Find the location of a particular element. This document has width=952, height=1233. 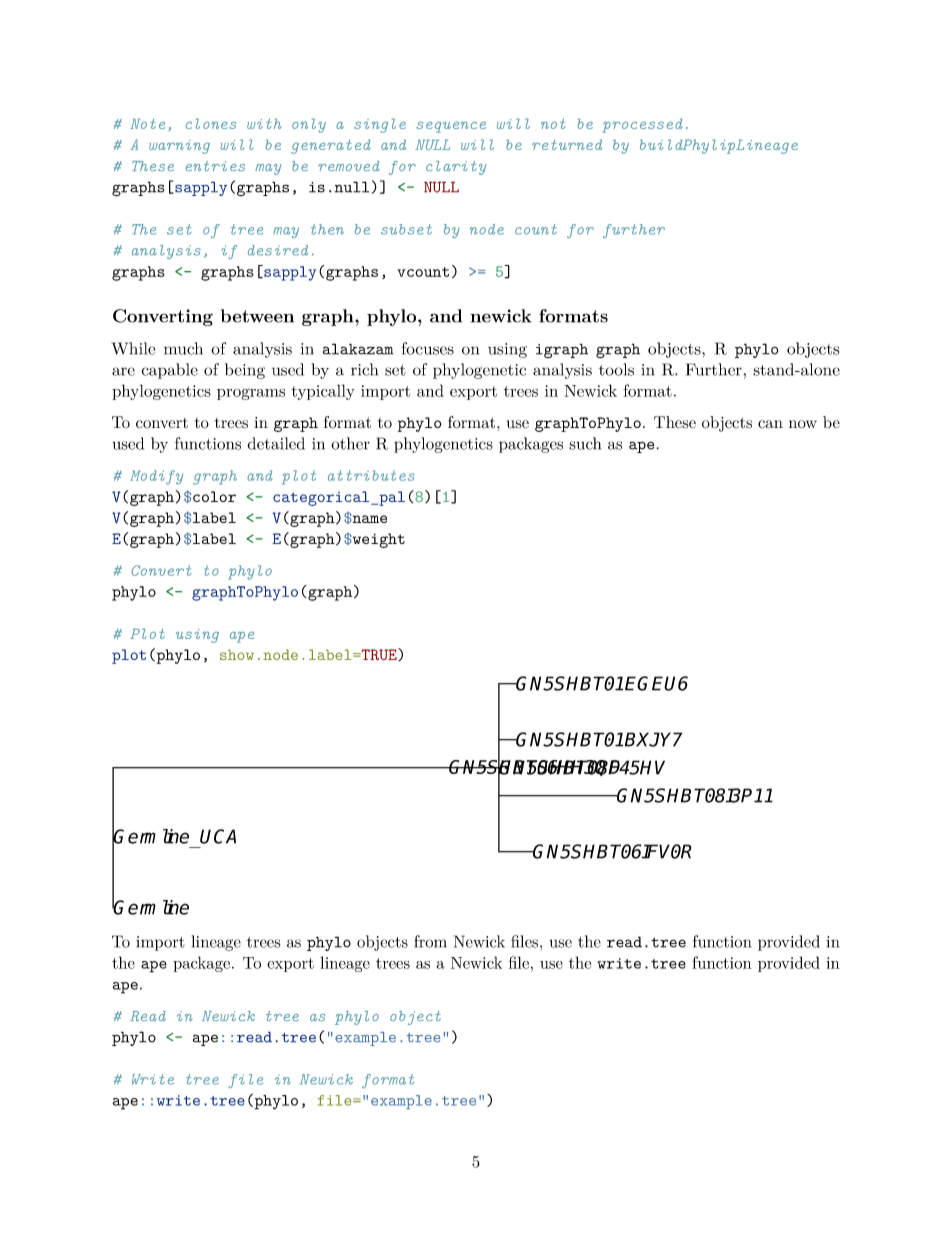

programs is located at coordinates (251, 394).
